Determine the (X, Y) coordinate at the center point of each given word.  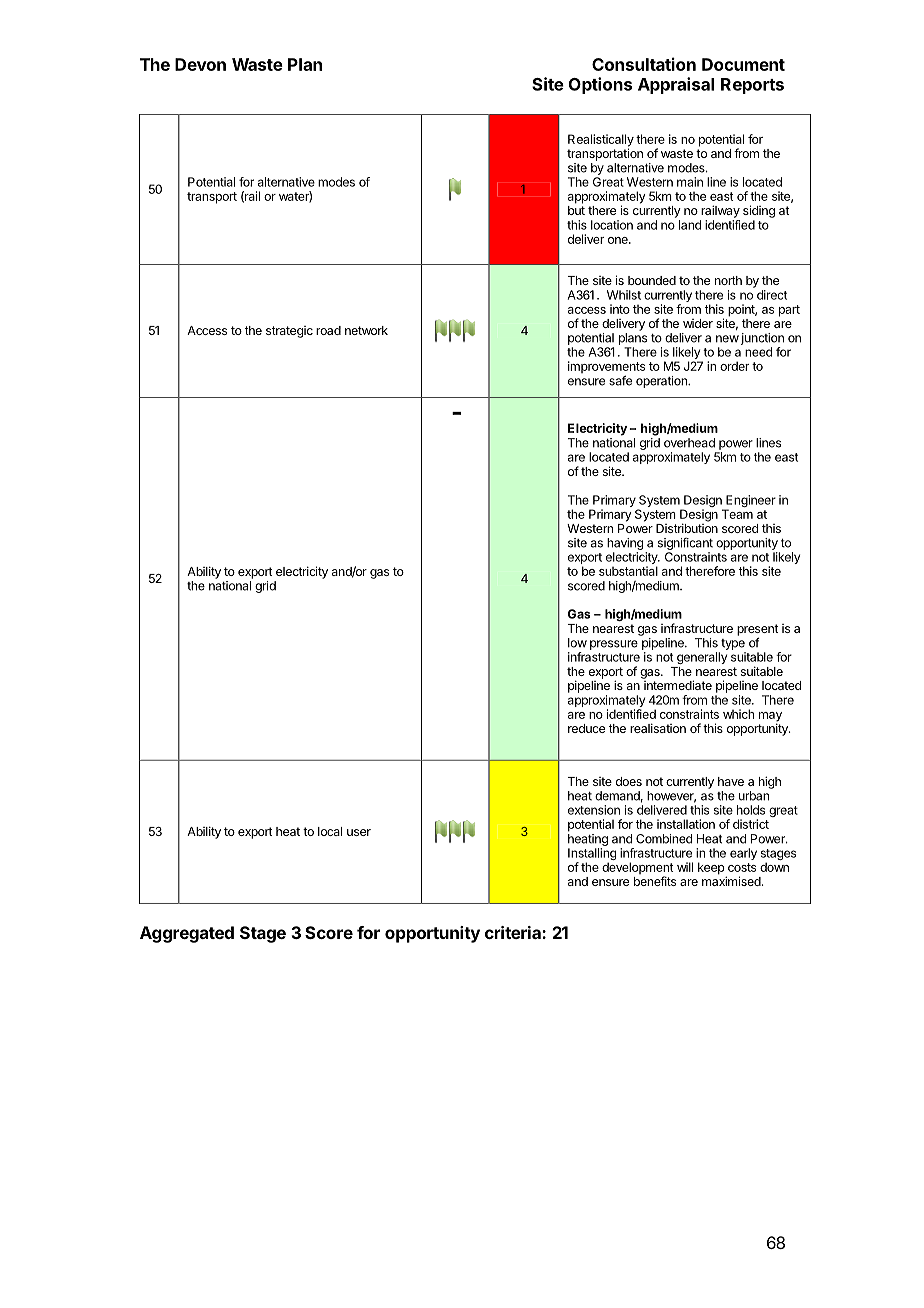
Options (600, 85)
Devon (200, 64)
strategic (289, 332)
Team (737, 514)
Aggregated (187, 934)
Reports (752, 86)
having (625, 545)
